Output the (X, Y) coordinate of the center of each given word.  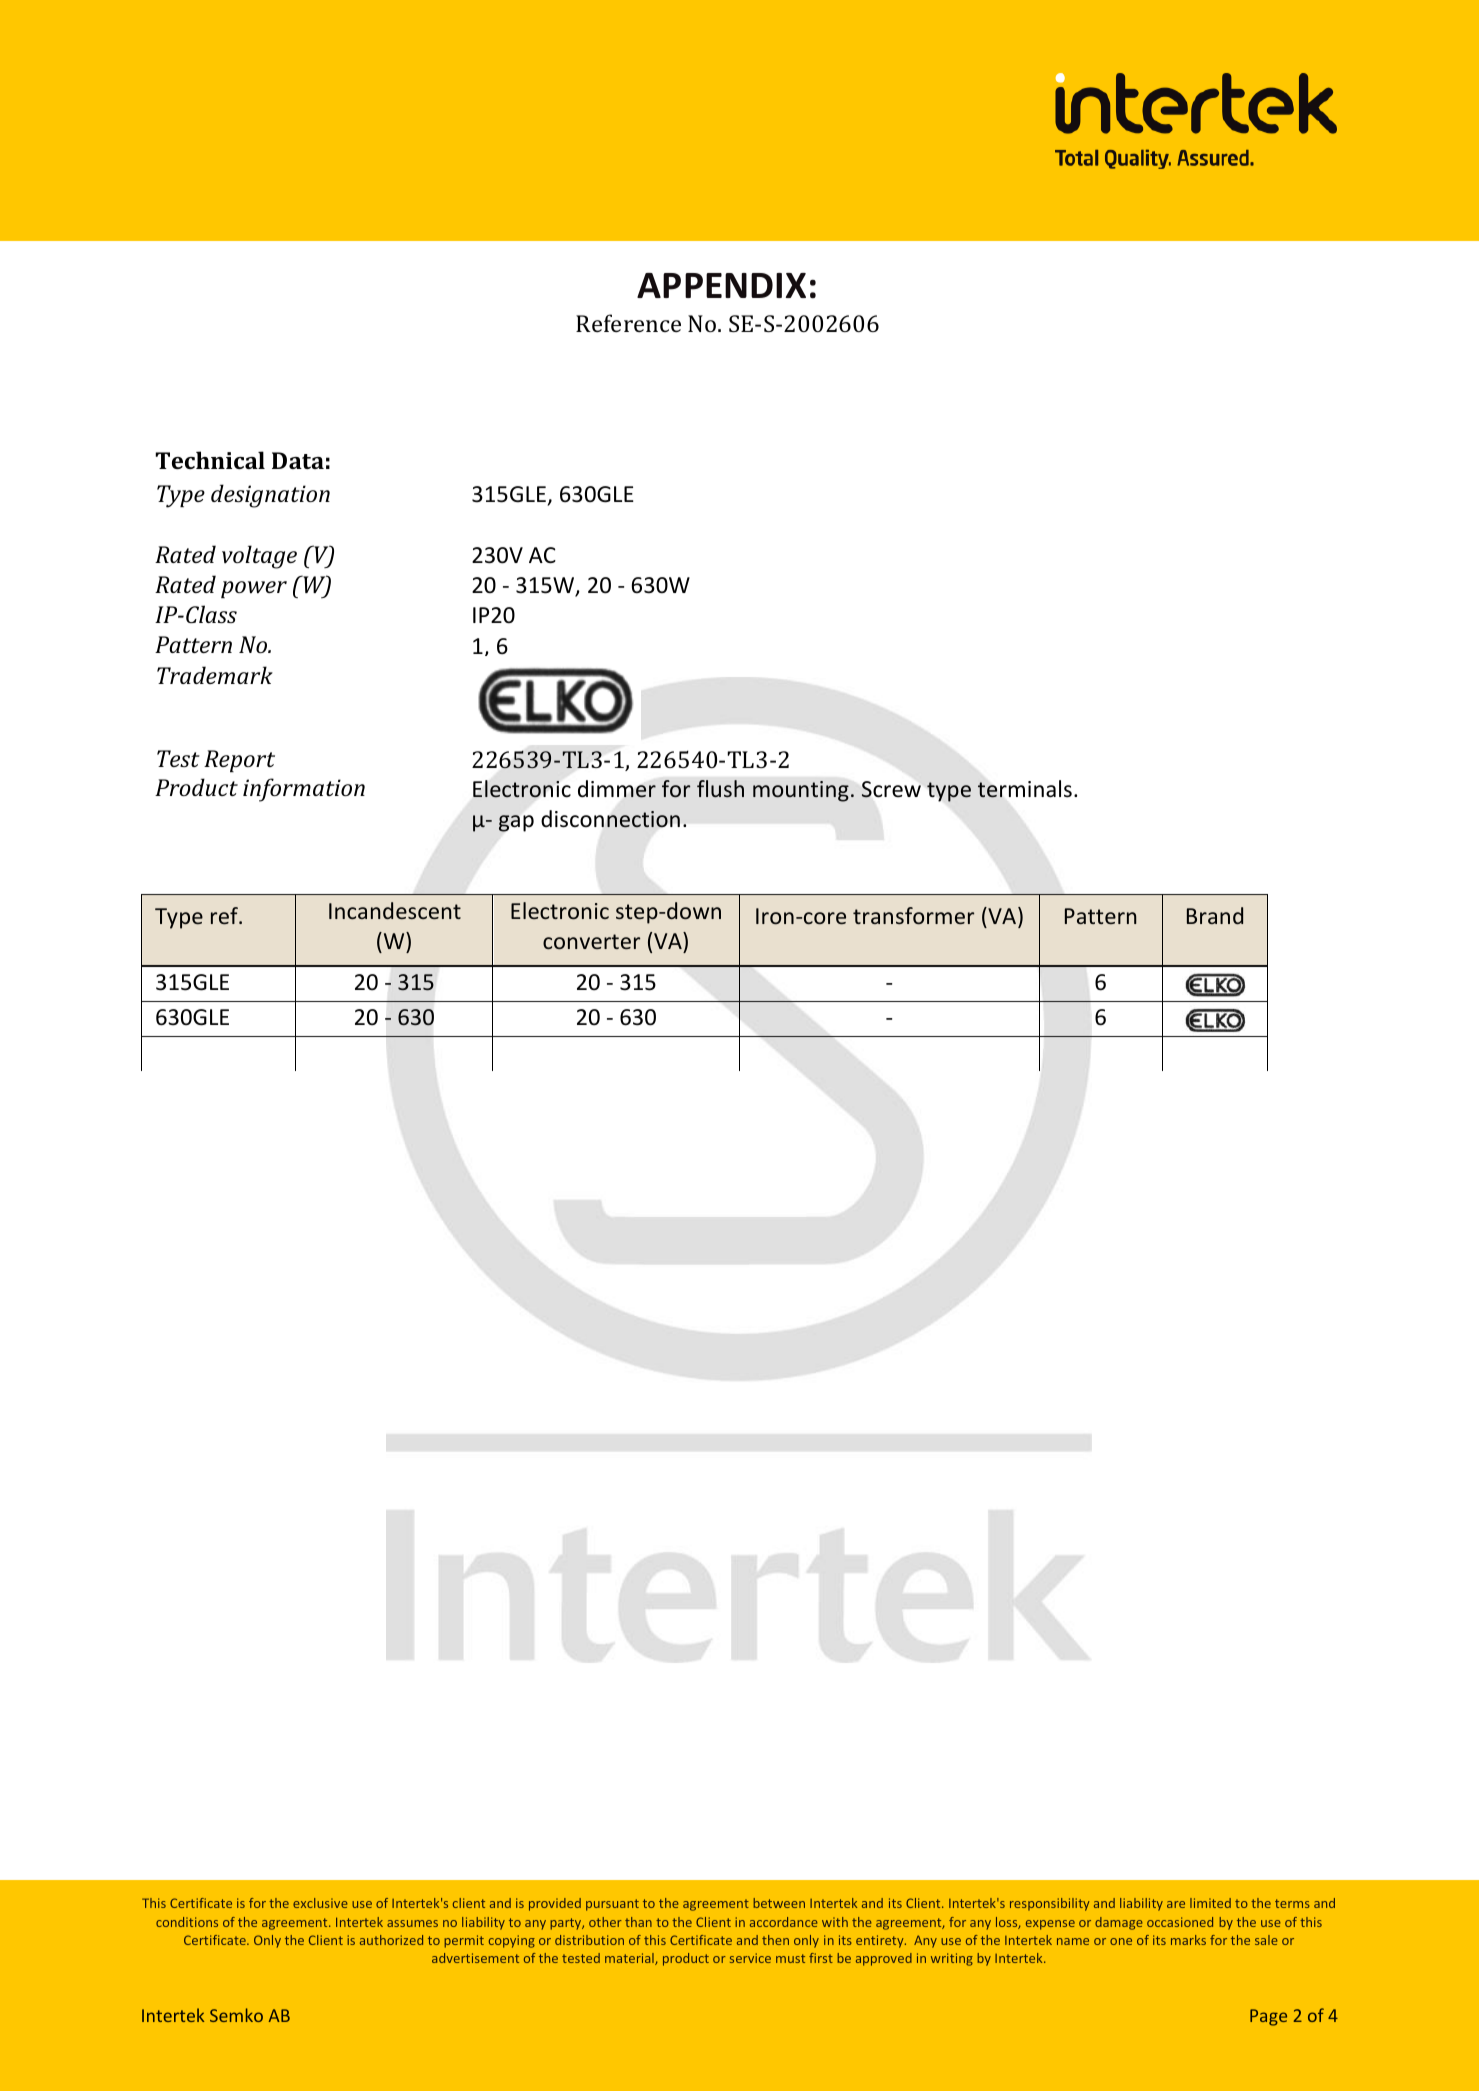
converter (591, 941)
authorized (391, 1940)
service (750, 1958)
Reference (628, 323)
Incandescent (395, 910)
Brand (1215, 915)
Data (298, 460)
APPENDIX (721, 285)
